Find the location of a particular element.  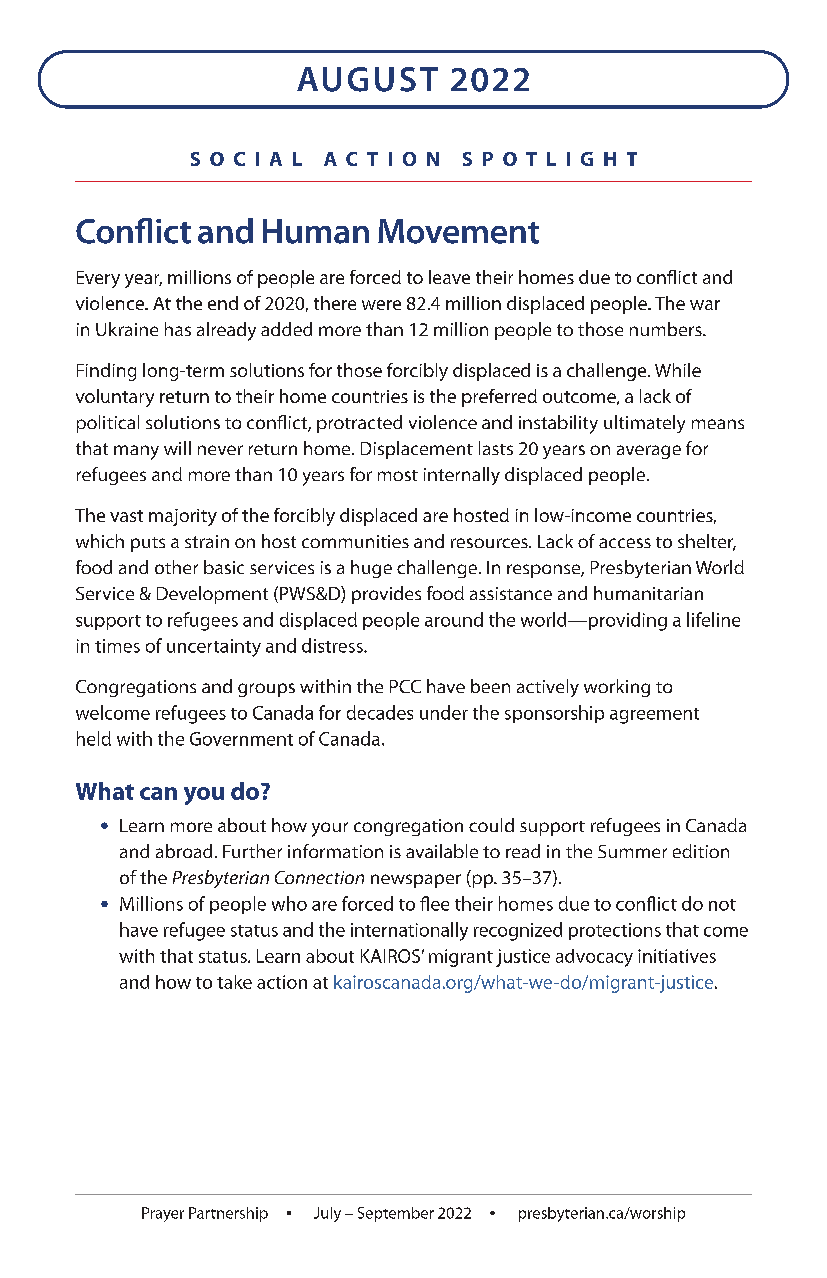

Prayer is located at coordinates (163, 1214).
